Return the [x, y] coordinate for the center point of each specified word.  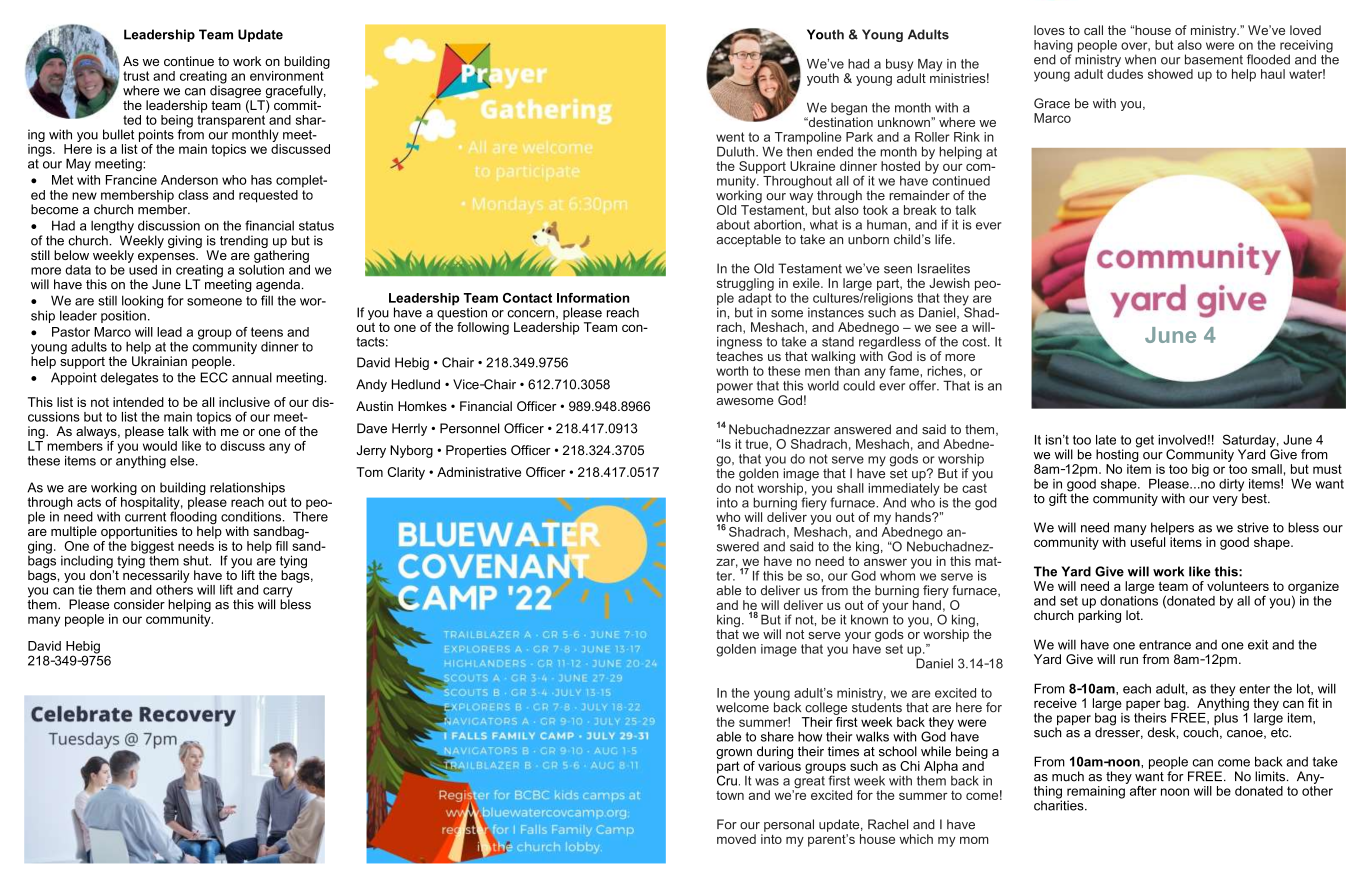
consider [139, 604]
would [160, 446]
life [944, 239]
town [730, 795]
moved [736, 839]
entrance [1165, 645]
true [756, 444]
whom [897, 574]
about [733, 225]
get [1145, 441]
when [1140, 59]
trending [243, 243]
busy [899, 66]
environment [288, 74]
